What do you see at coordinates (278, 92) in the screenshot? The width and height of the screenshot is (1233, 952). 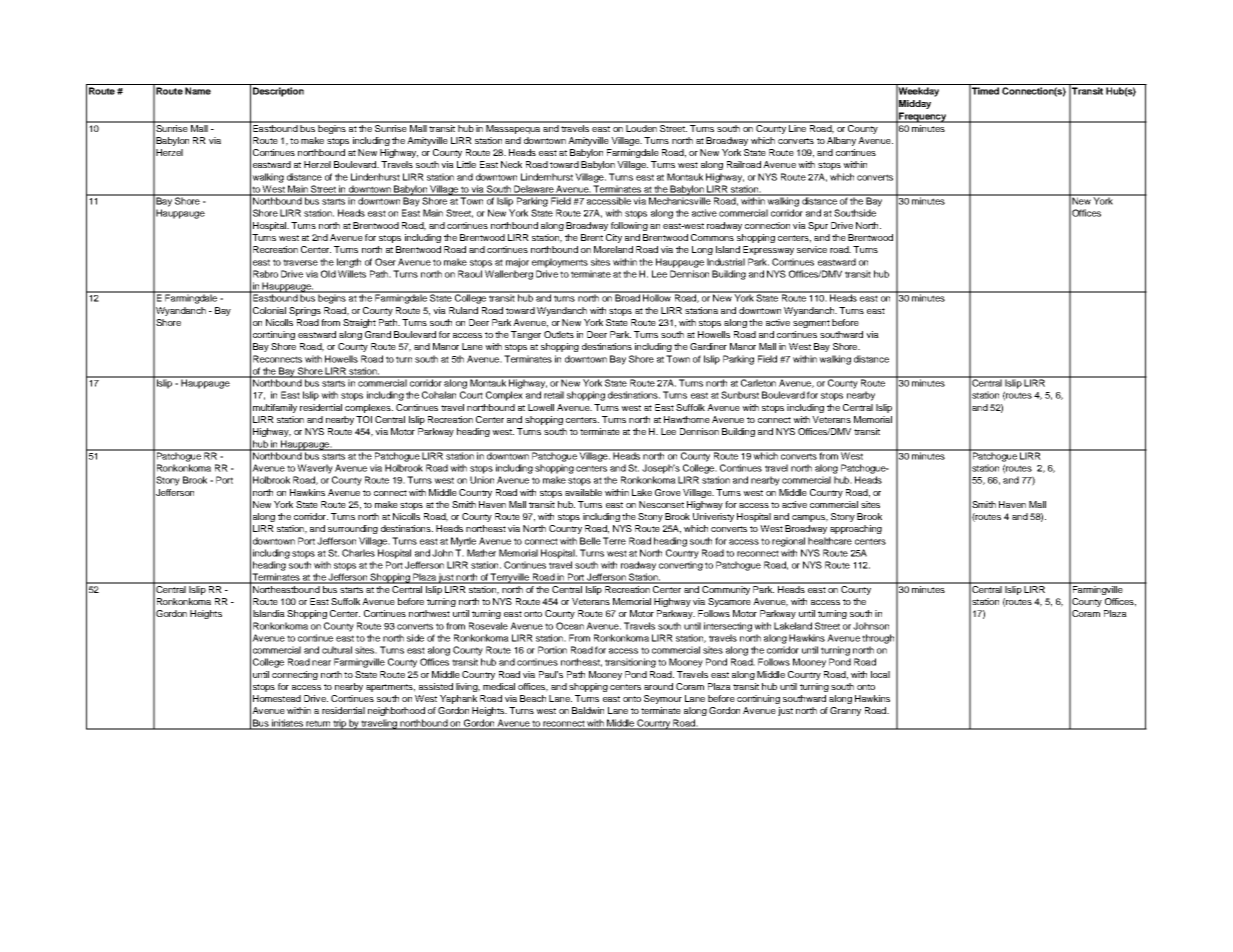 I see `Description` at bounding box center [278, 92].
